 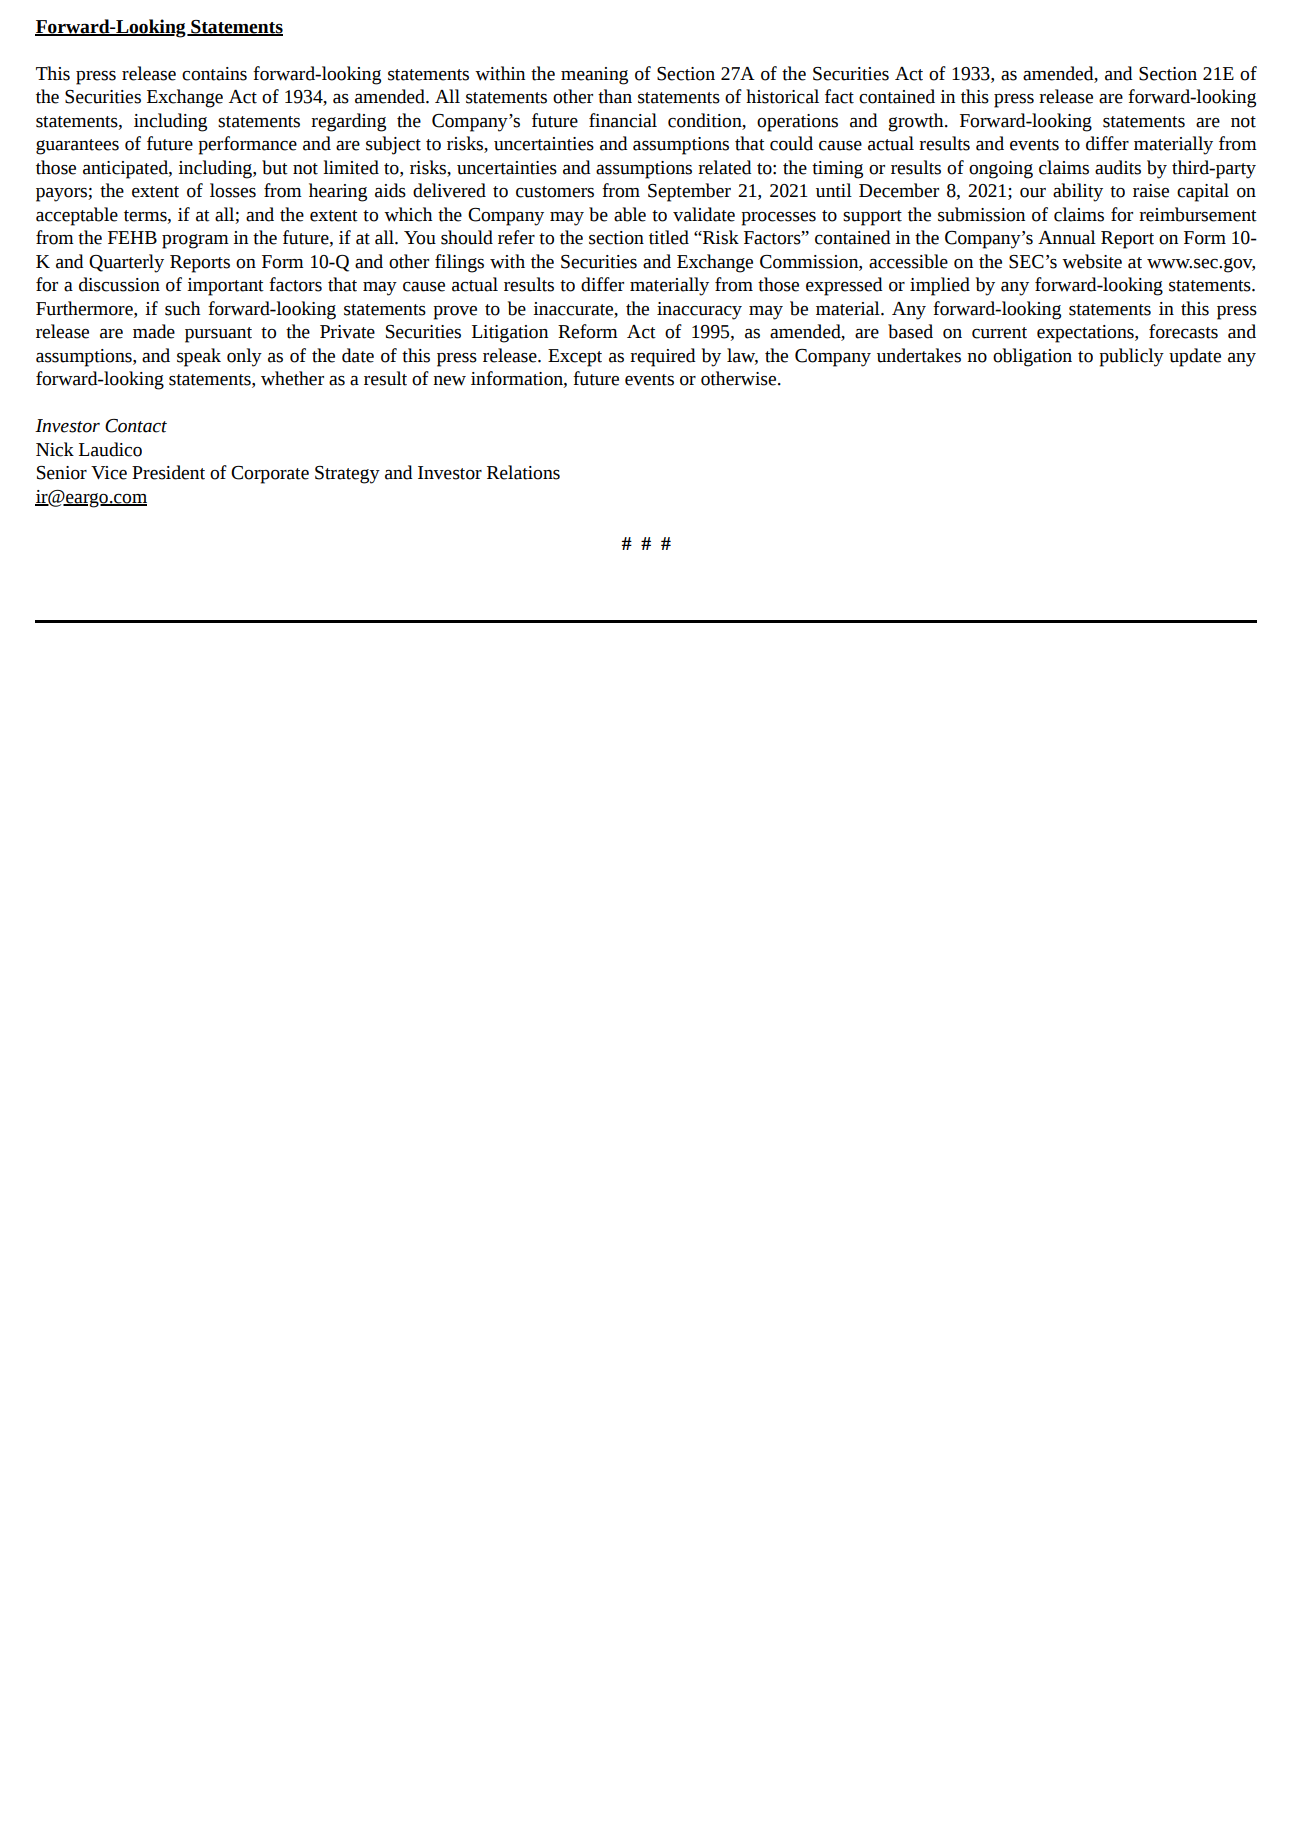 I want to click on contains, so click(x=214, y=74).
